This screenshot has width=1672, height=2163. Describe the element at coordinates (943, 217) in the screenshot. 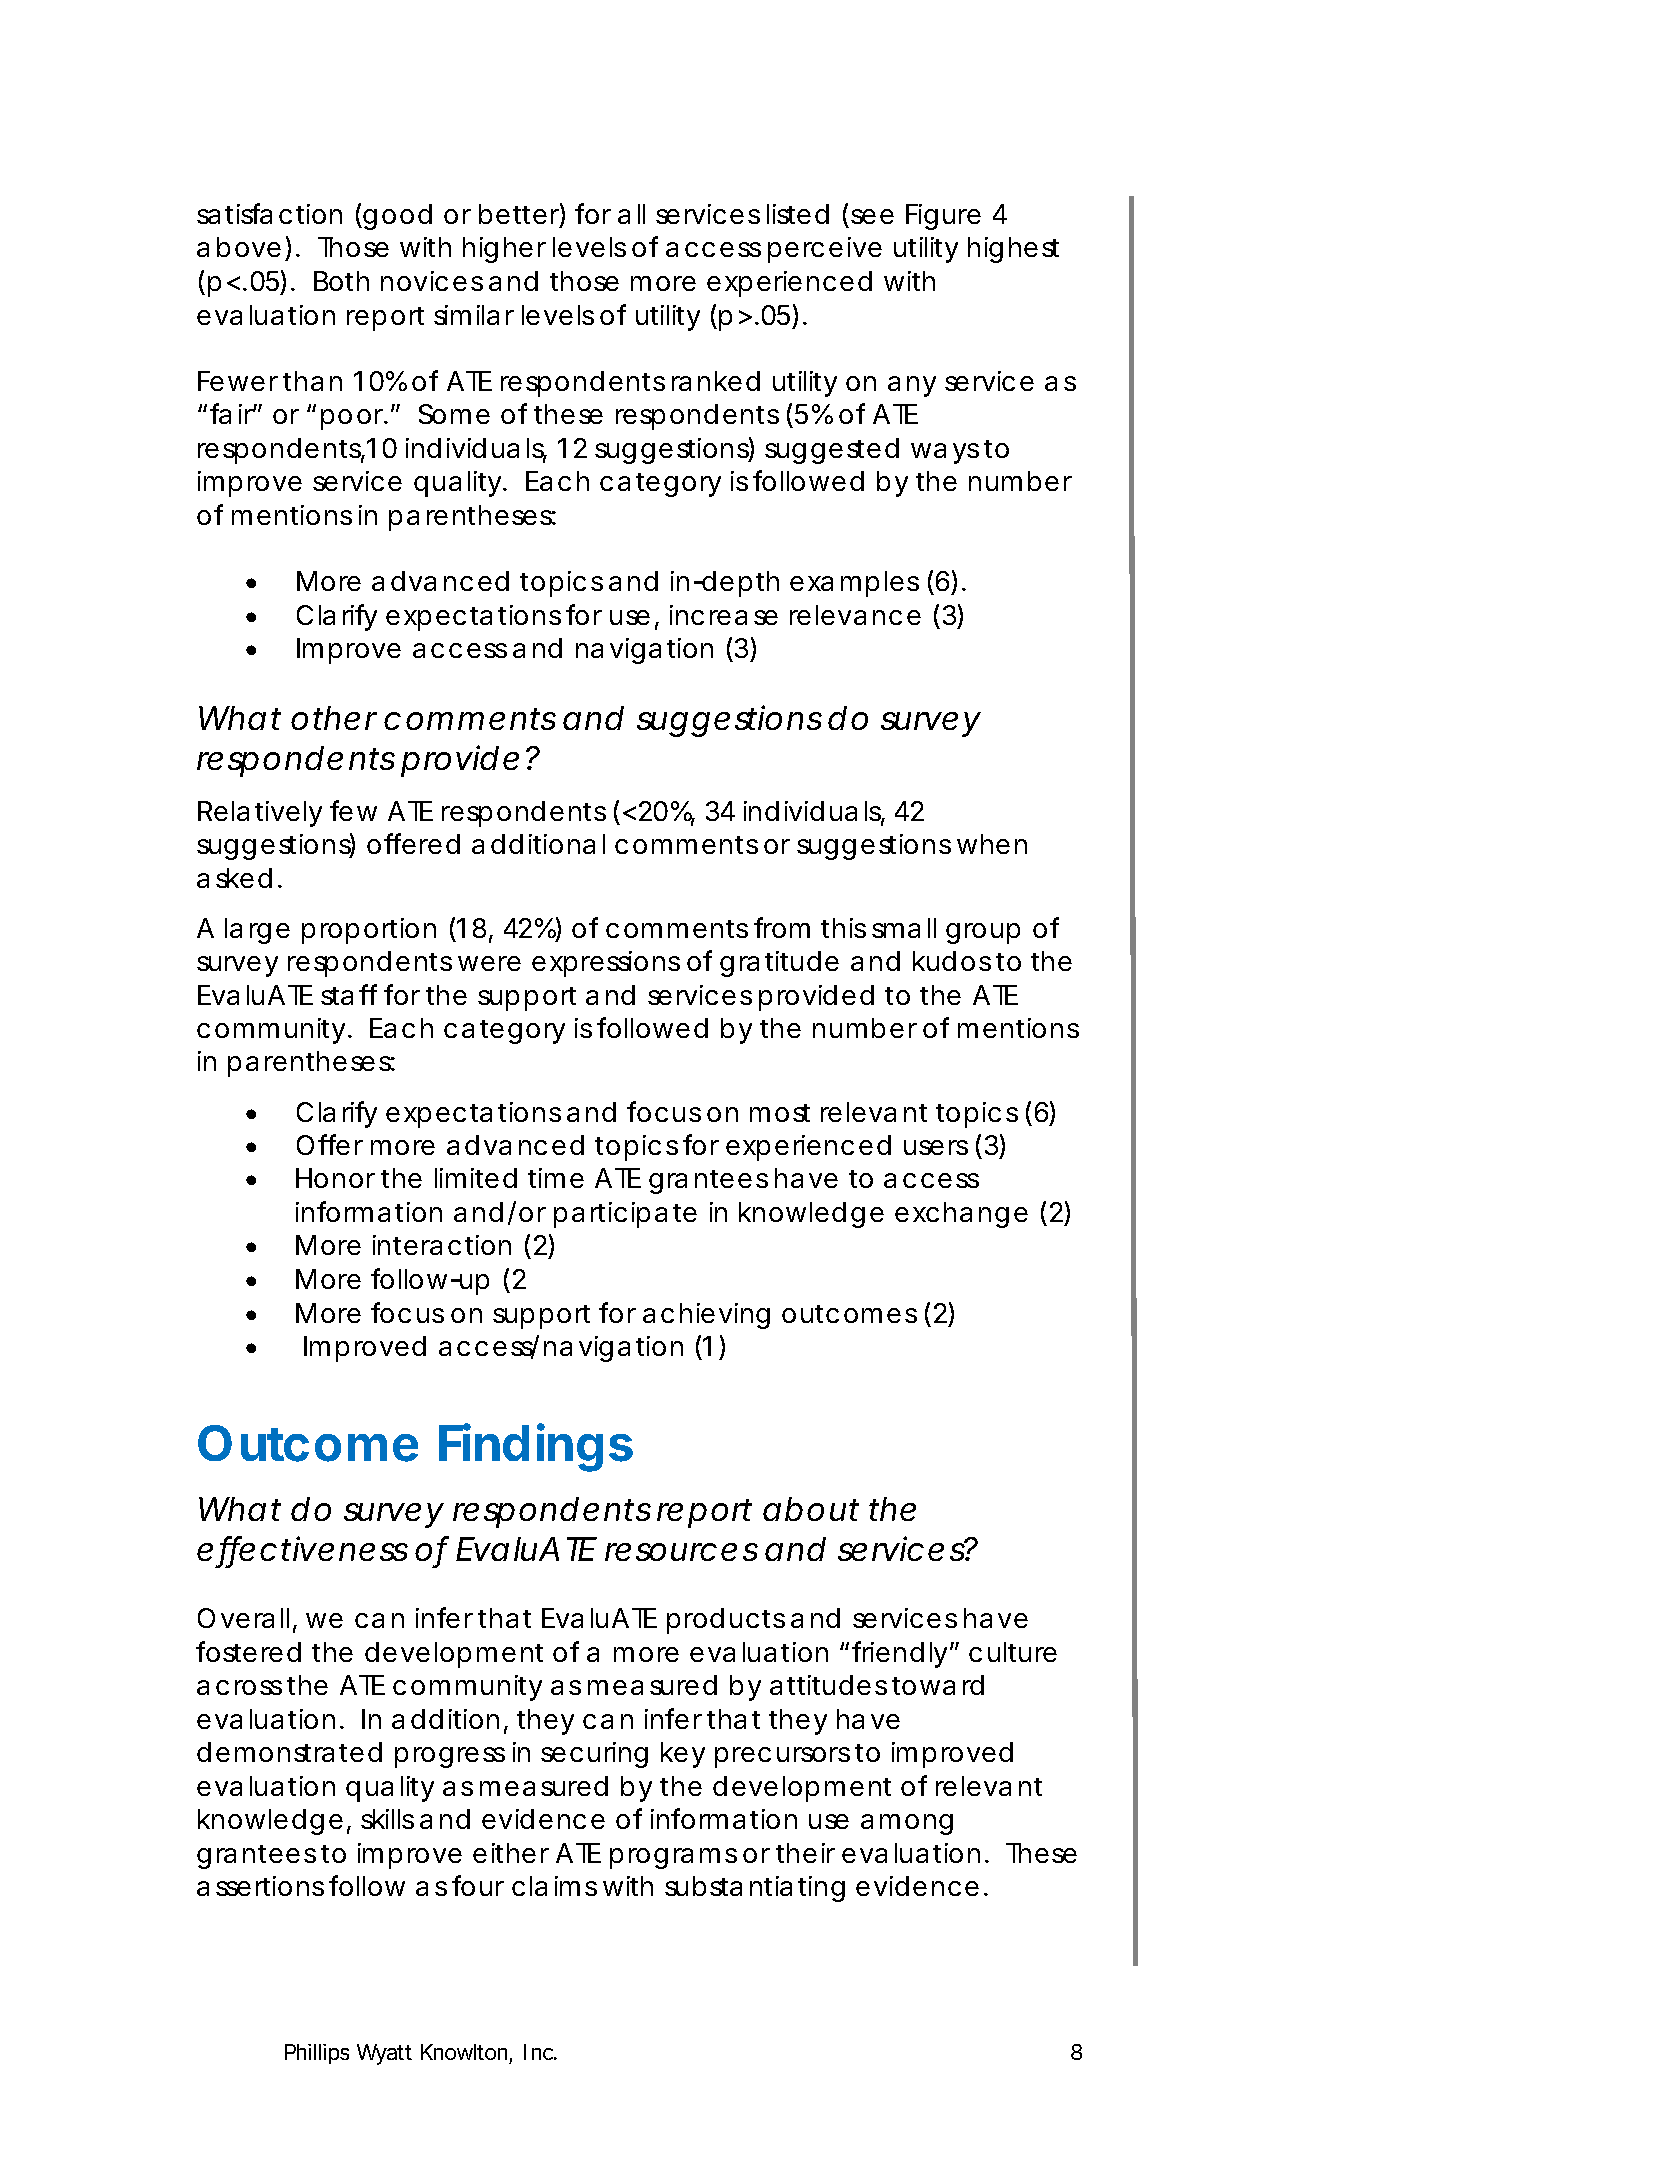

I see `Figure` at that location.
